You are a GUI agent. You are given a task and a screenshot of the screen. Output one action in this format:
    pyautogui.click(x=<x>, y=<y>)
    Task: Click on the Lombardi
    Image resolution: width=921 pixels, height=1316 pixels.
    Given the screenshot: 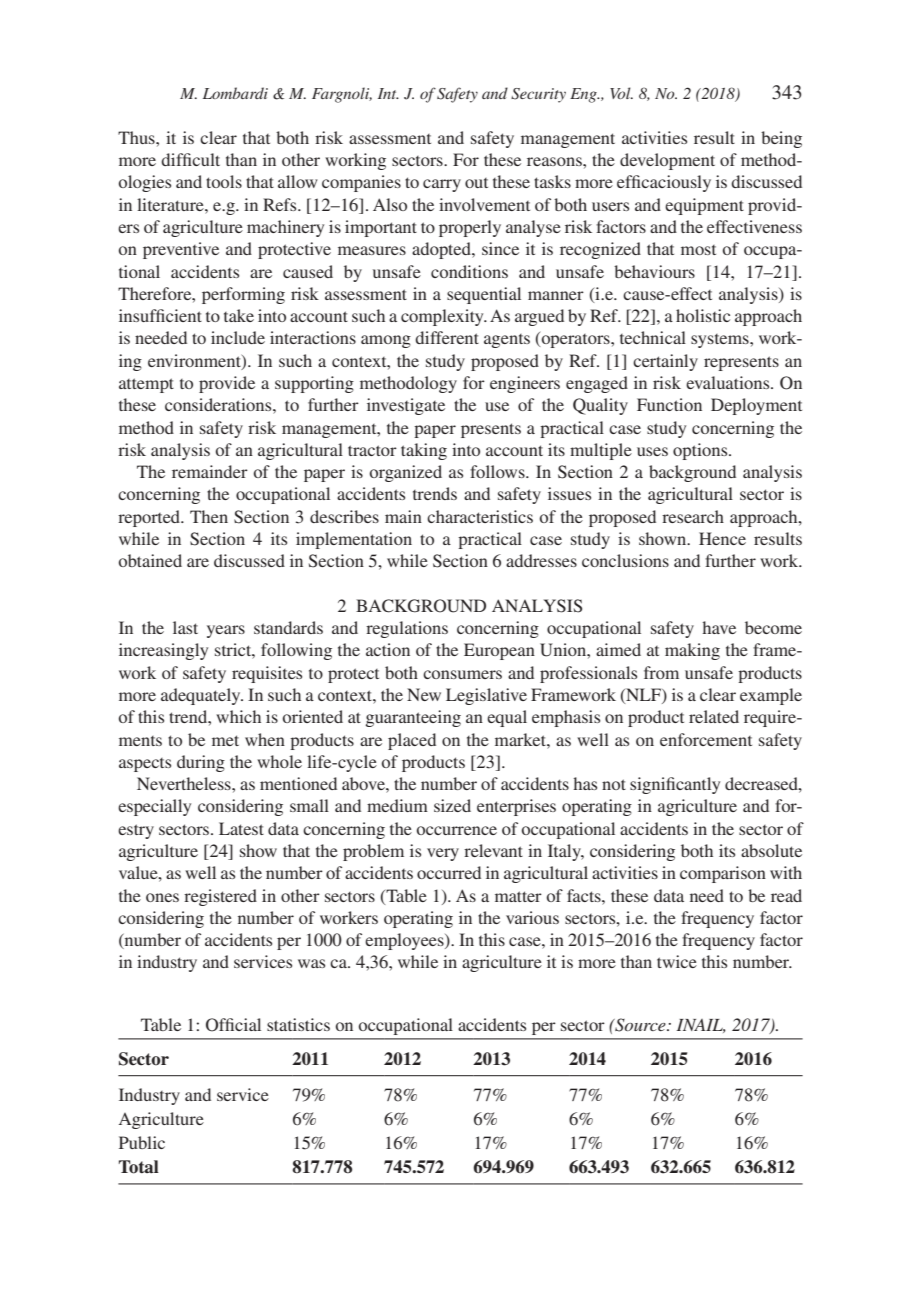 What is the action you would take?
    pyautogui.click(x=235, y=93)
